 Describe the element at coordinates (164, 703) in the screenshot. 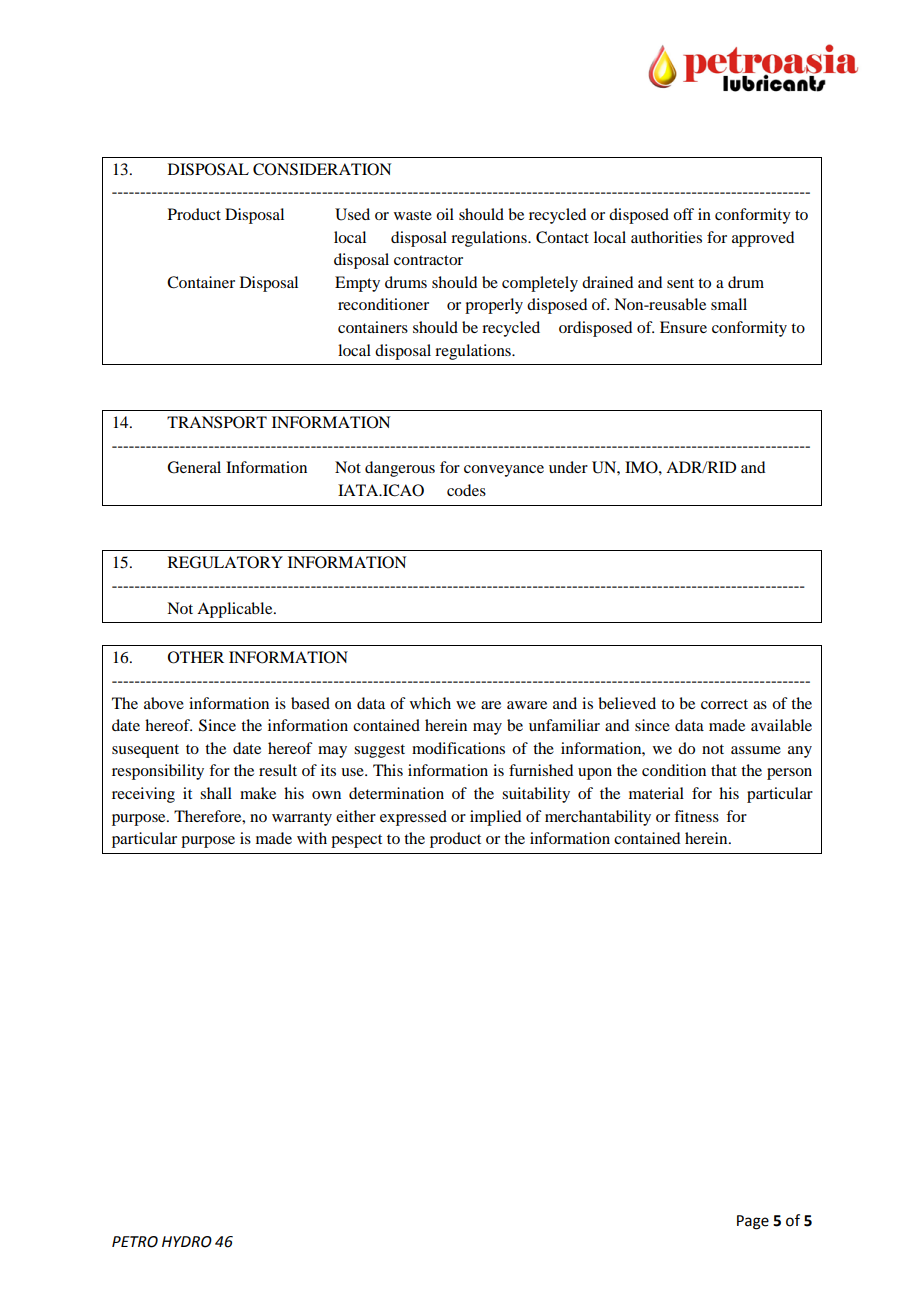

I see `above` at that location.
